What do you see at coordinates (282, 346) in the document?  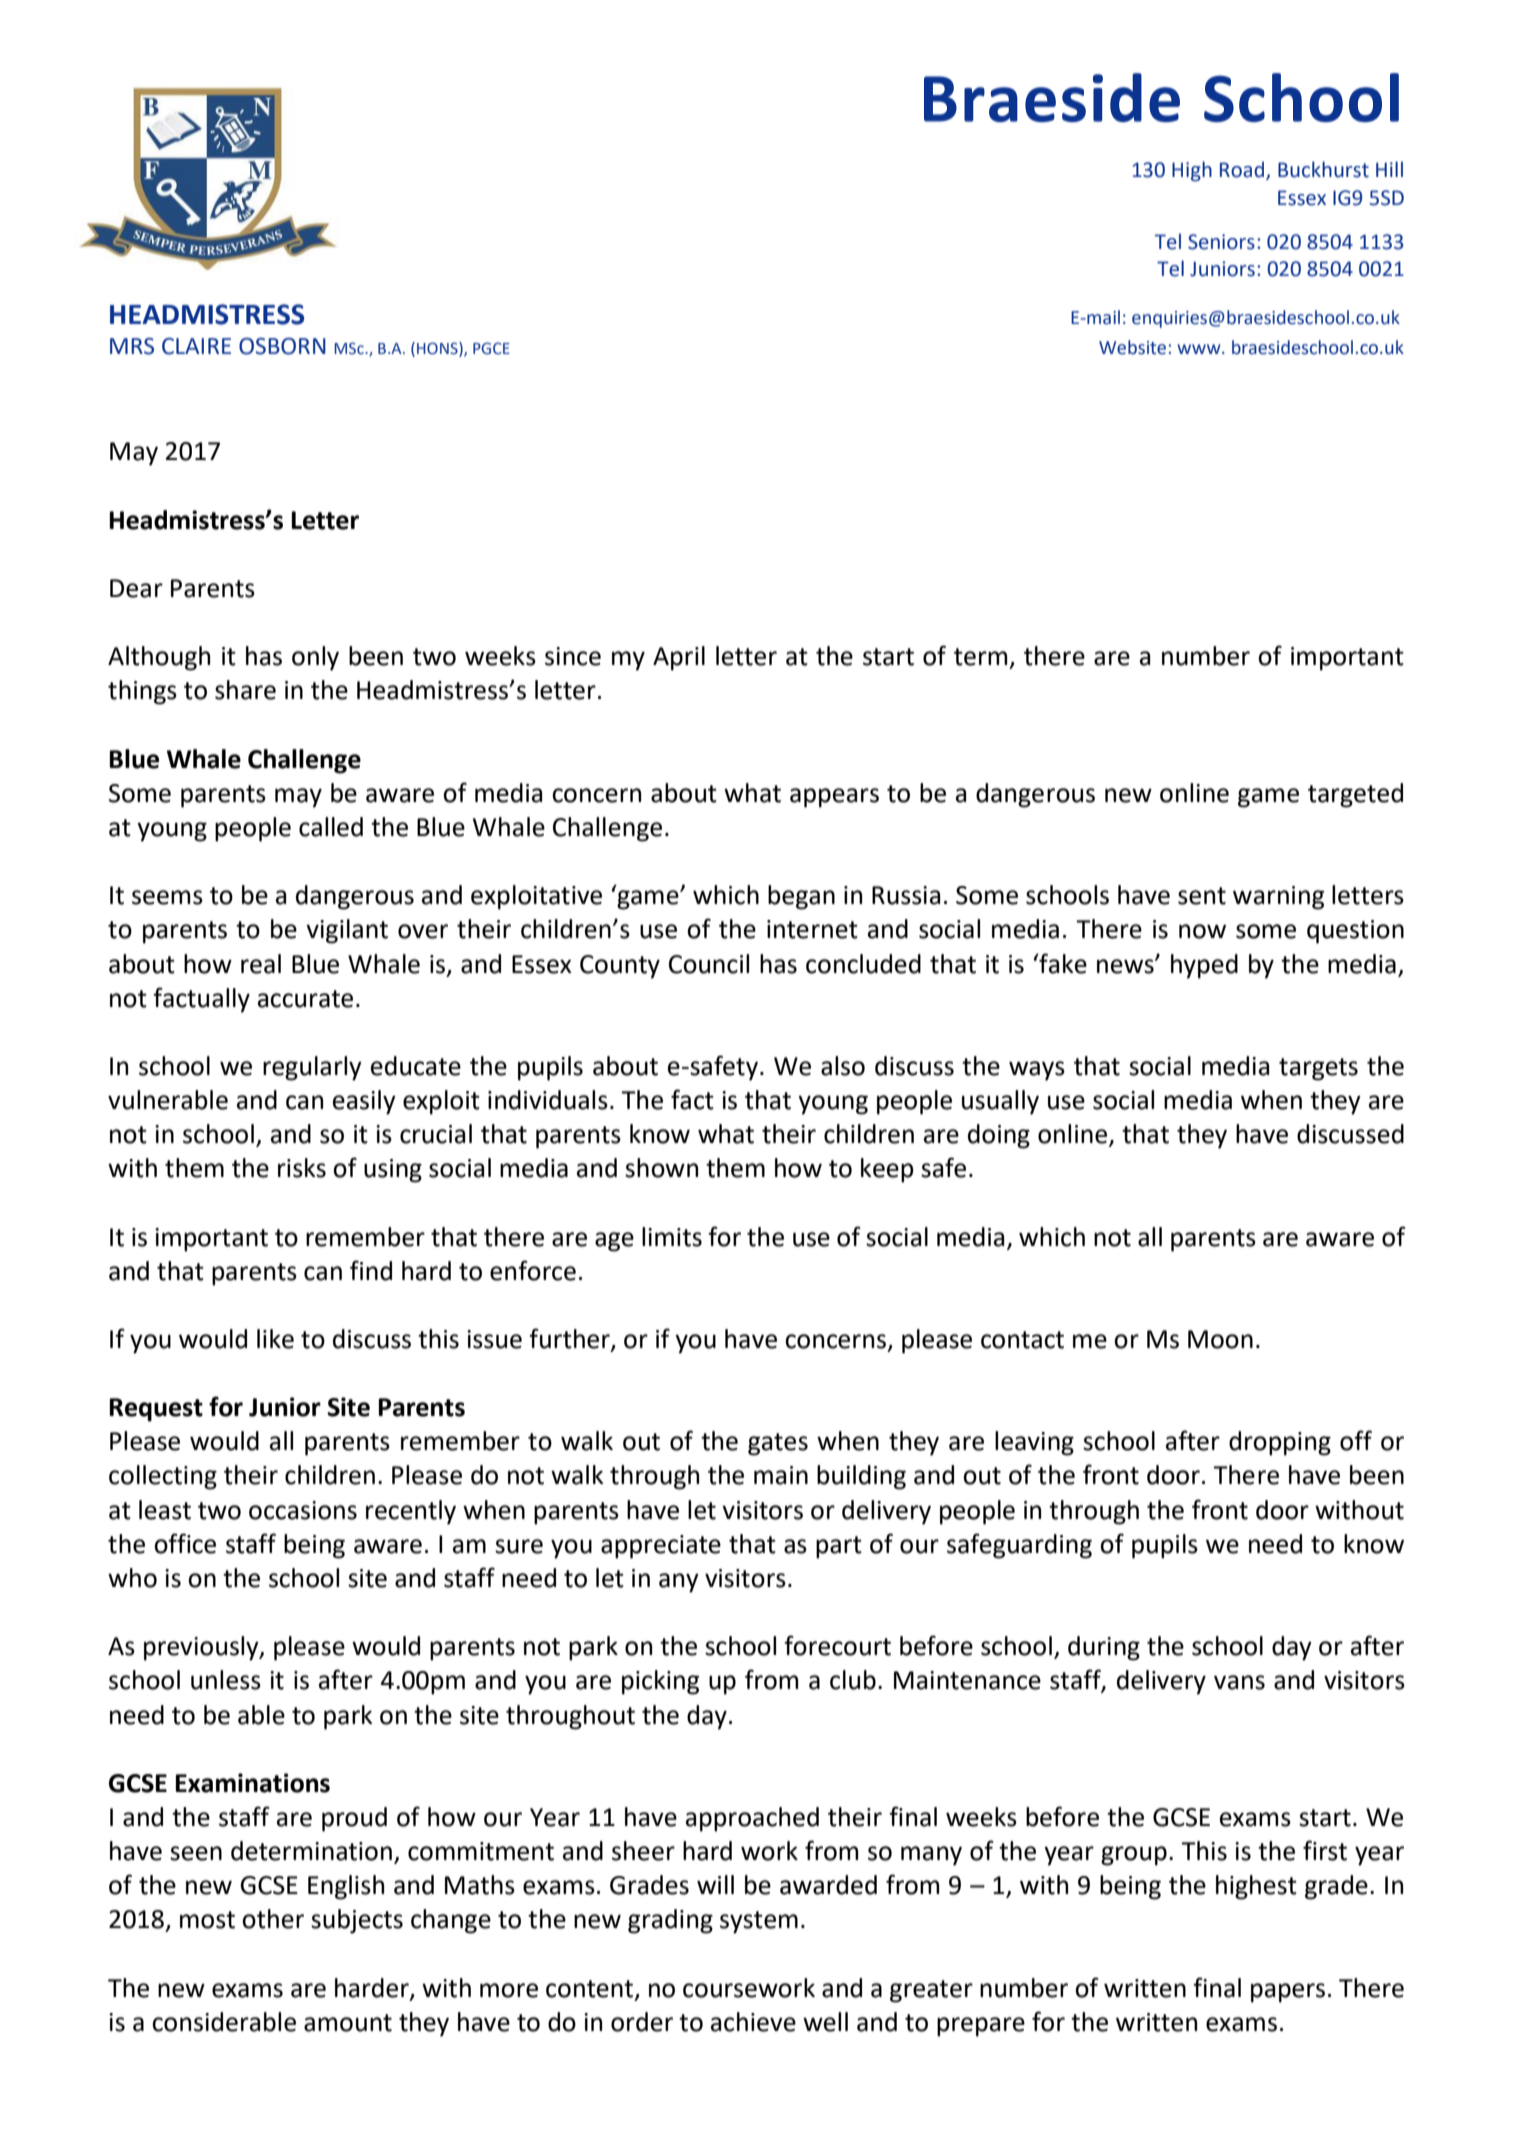 I see `OSBORN` at bounding box center [282, 346].
